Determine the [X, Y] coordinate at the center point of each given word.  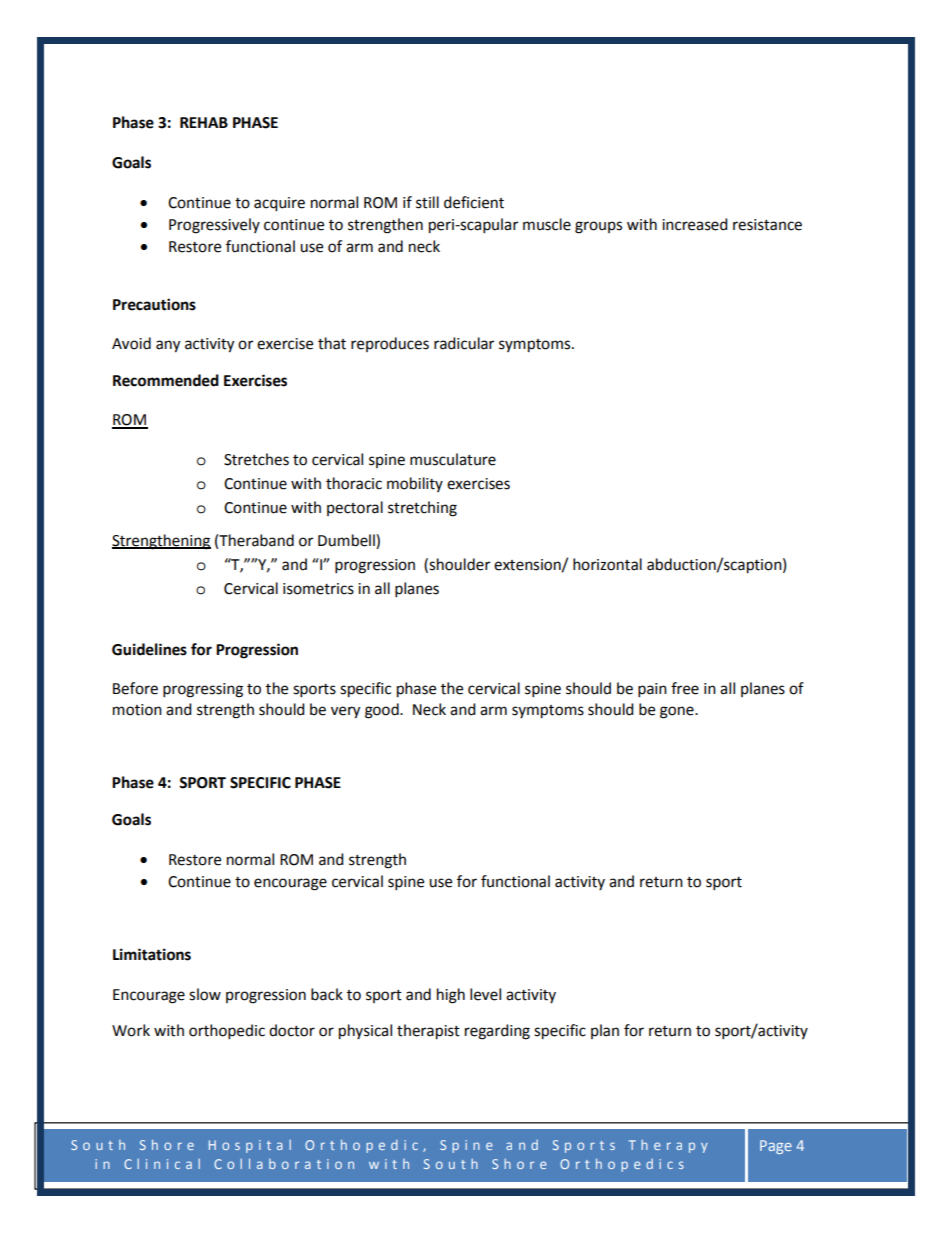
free [685, 688]
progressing [203, 690]
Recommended [166, 380]
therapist [428, 1032]
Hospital [250, 1146]
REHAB [204, 122]
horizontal [607, 564]
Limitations [152, 954]
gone [678, 712]
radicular [464, 343]
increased [695, 224]
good [383, 711]
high [451, 996]
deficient [474, 202]
